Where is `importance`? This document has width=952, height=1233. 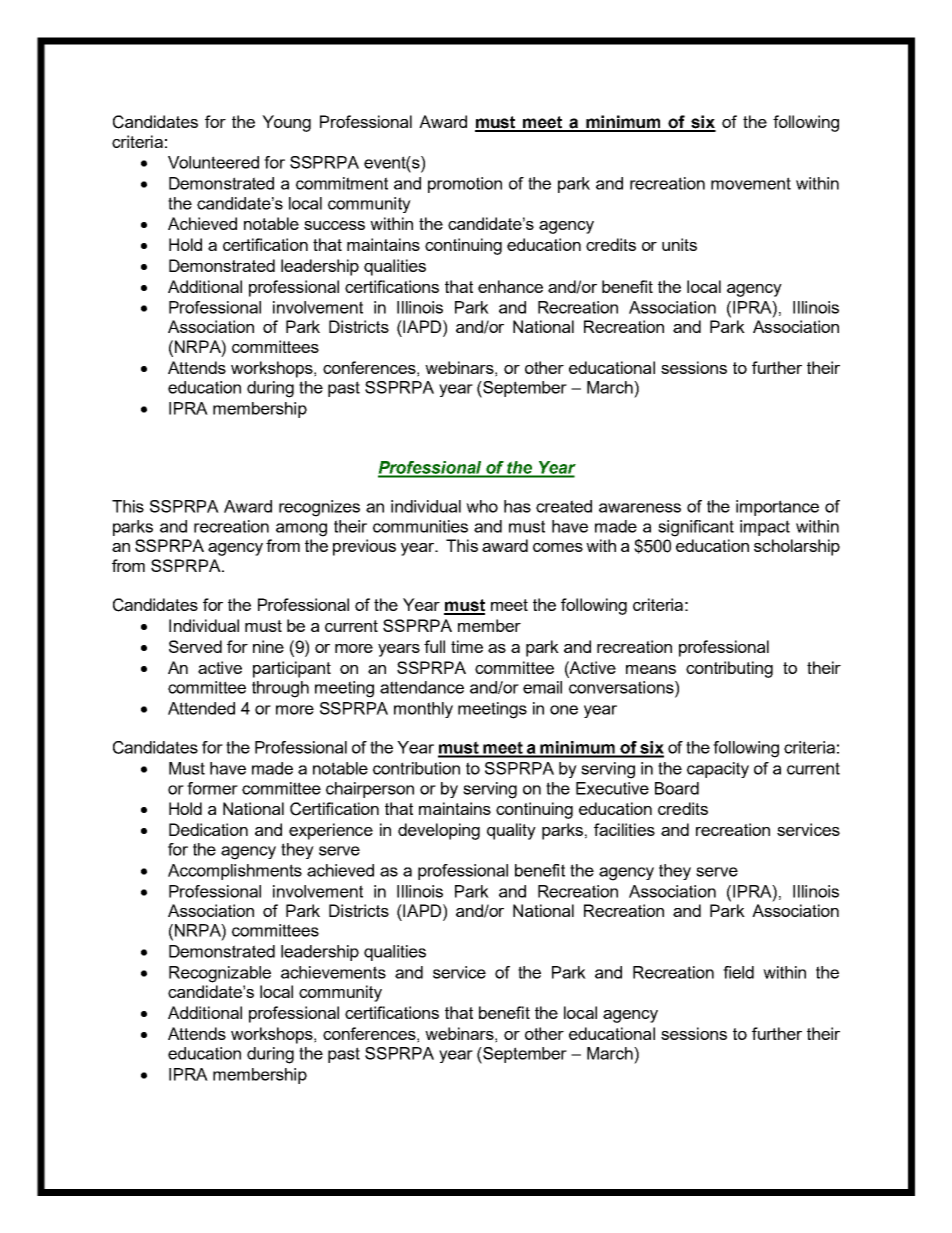 importance is located at coordinates (777, 508).
